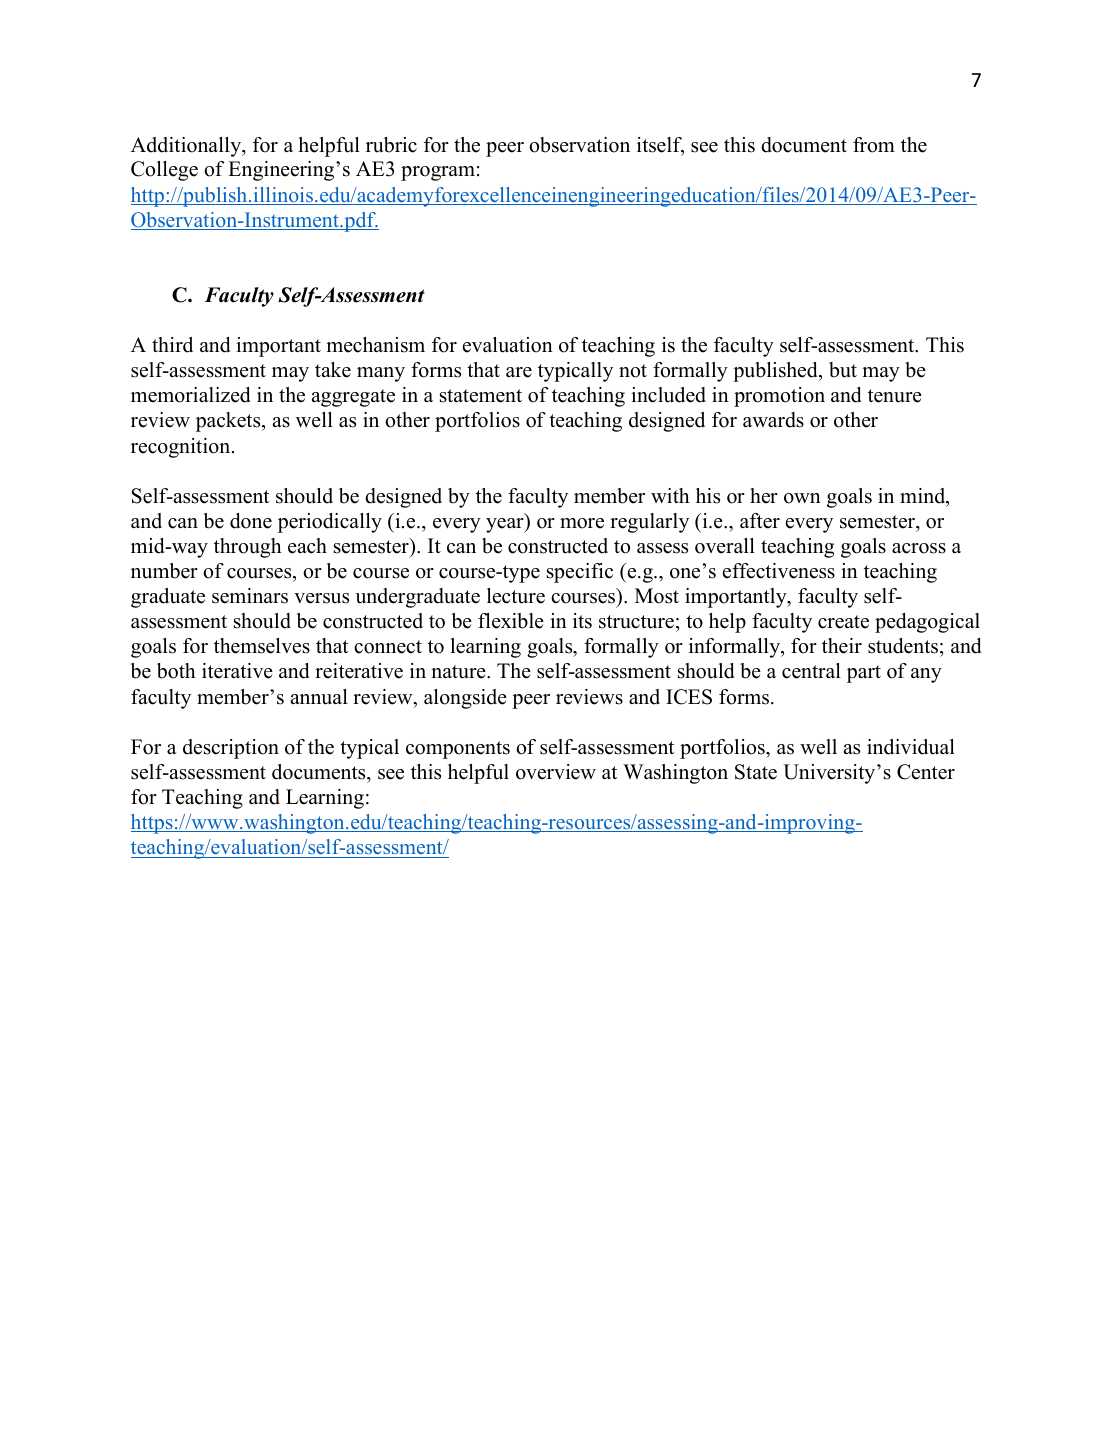 Image resolution: width=1113 pixels, height=1440 pixels. I want to click on recognition, so click(182, 448).
